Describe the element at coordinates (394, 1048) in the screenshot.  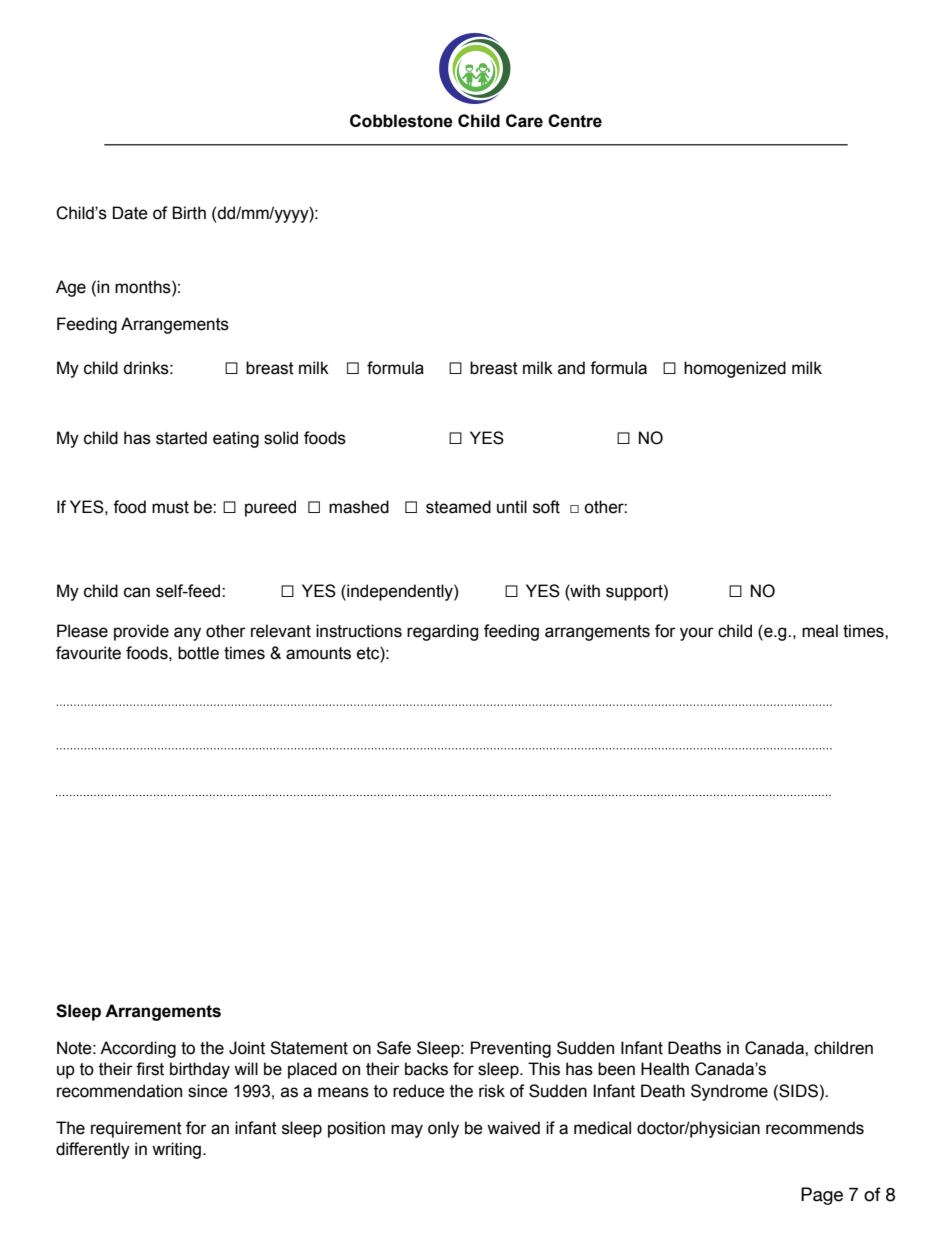
I see `Safe` at that location.
